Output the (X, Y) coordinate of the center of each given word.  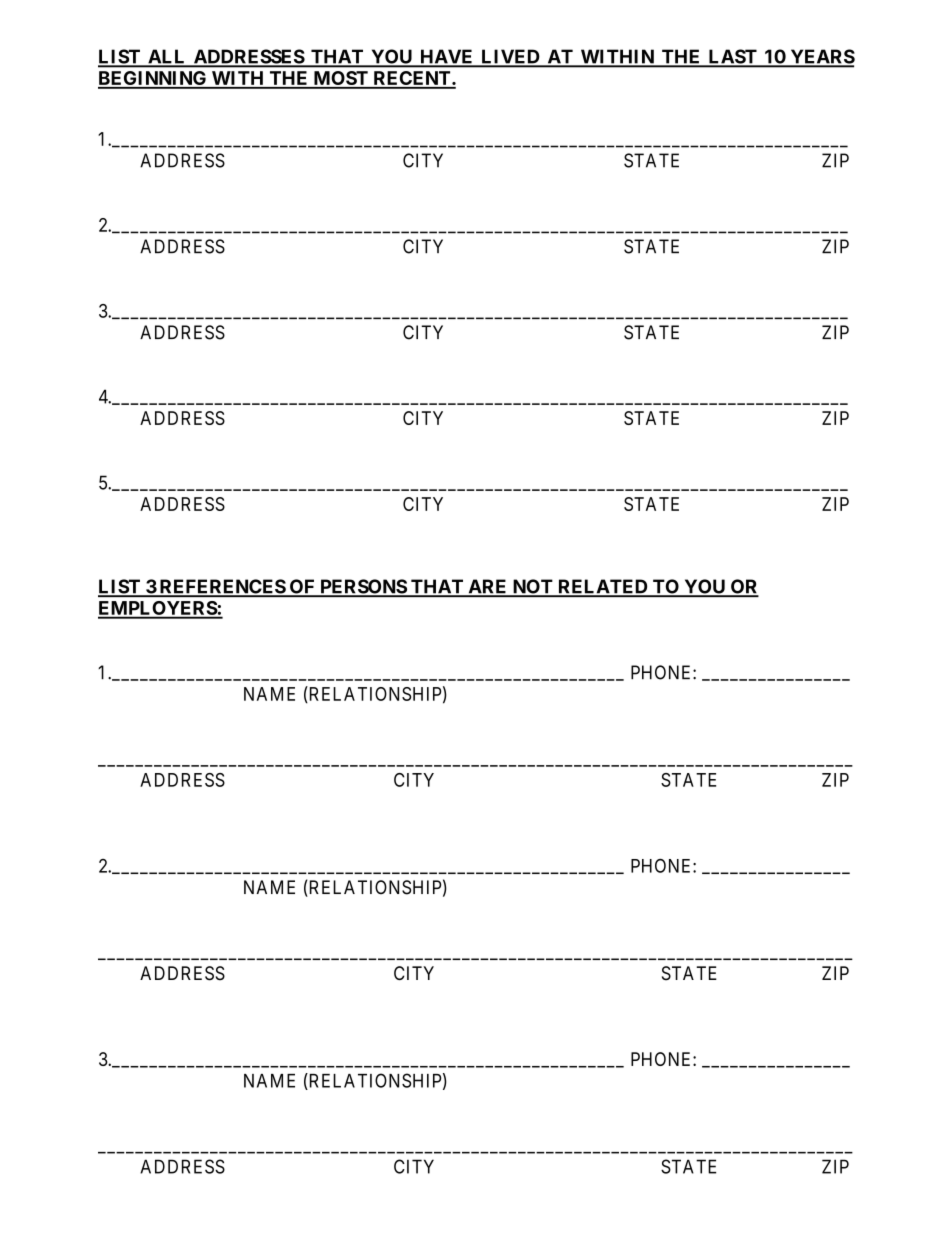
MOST (340, 79)
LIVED (510, 58)
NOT (532, 587)
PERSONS (363, 587)
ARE (488, 587)
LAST (732, 57)
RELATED (603, 587)
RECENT (412, 79)
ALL (167, 58)
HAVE (447, 58)
